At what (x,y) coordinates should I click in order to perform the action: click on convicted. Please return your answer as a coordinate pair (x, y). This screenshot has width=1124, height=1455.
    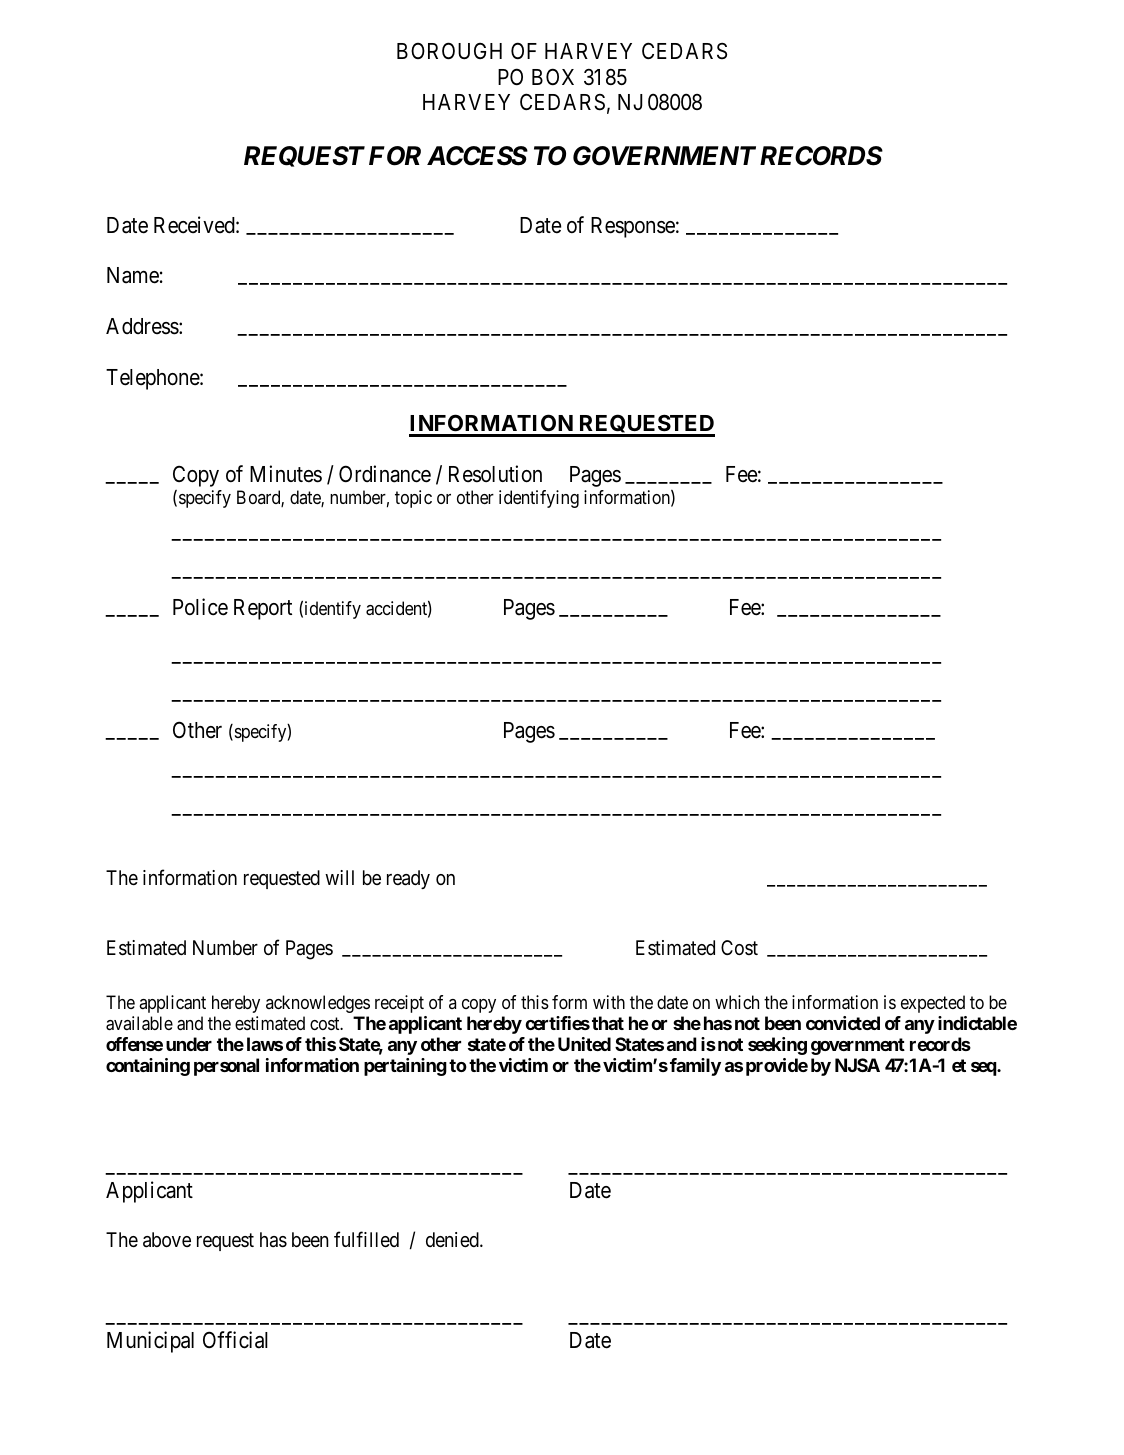
    Looking at the image, I should click on (843, 1023).
